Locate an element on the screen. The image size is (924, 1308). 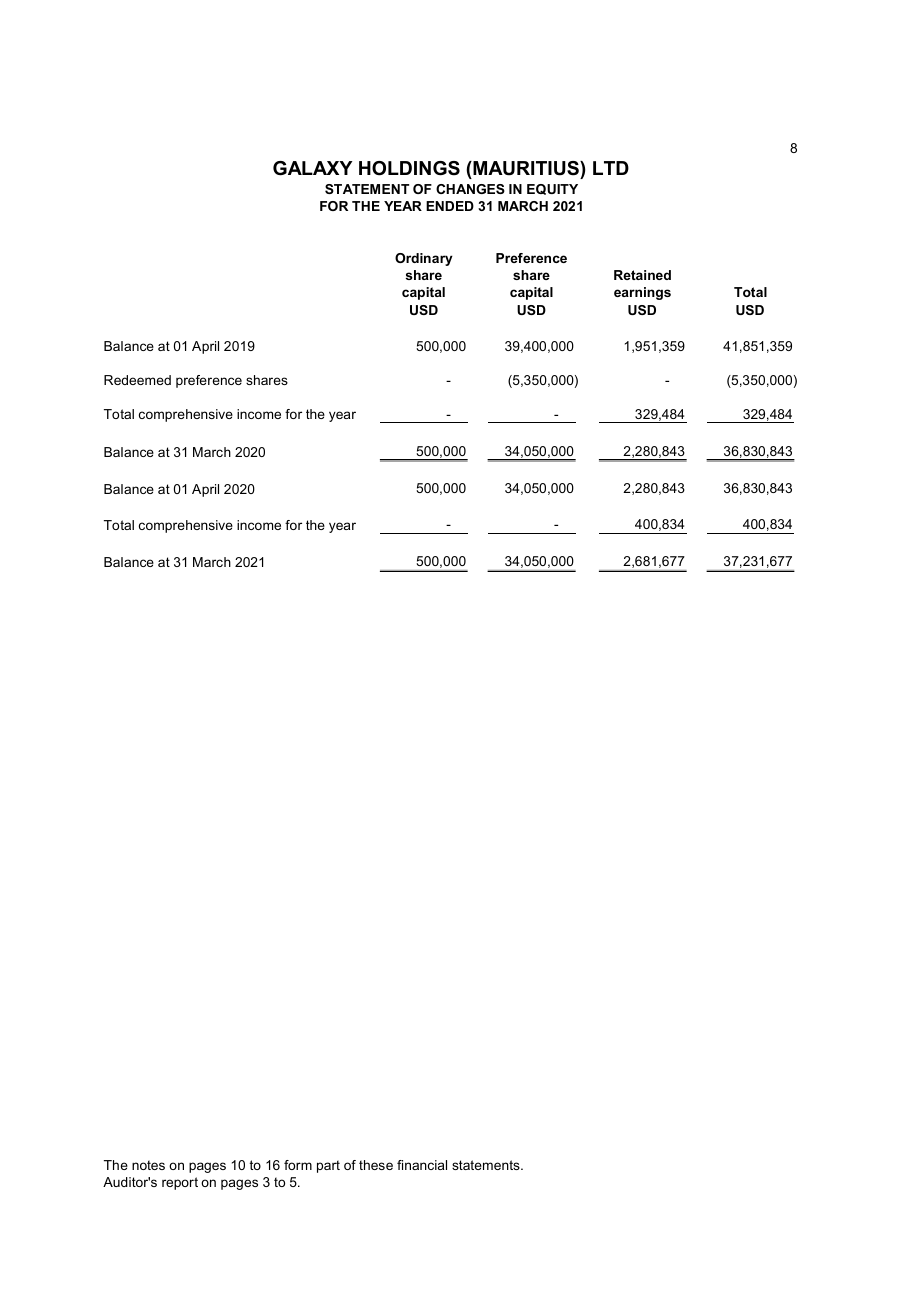
EQUITY is located at coordinates (552, 189).
